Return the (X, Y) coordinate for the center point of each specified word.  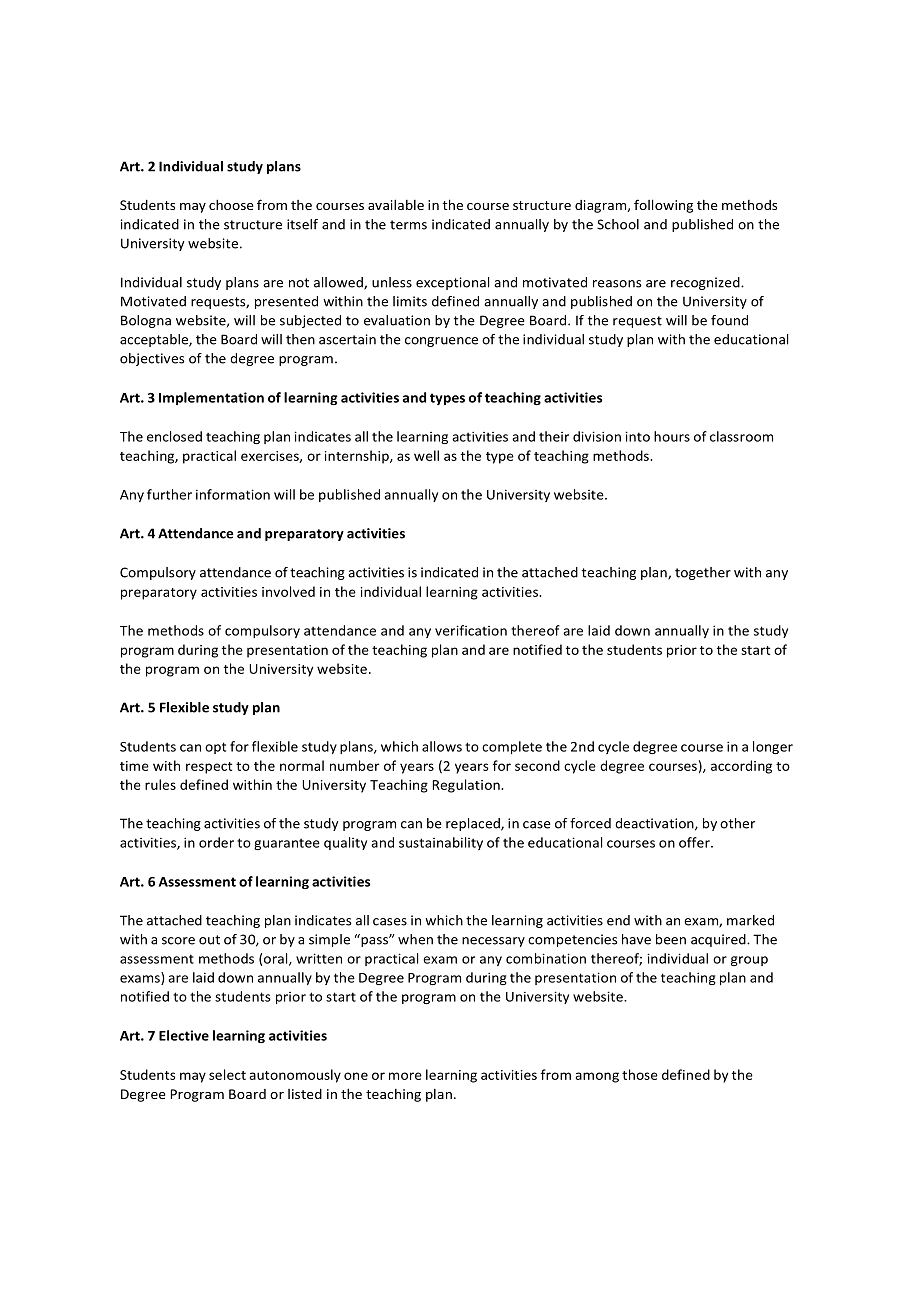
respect (209, 768)
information (233, 494)
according (741, 767)
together (703, 573)
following (663, 206)
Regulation (467, 786)
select (227, 1074)
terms (408, 225)
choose (231, 204)
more (405, 1076)
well (426, 455)
